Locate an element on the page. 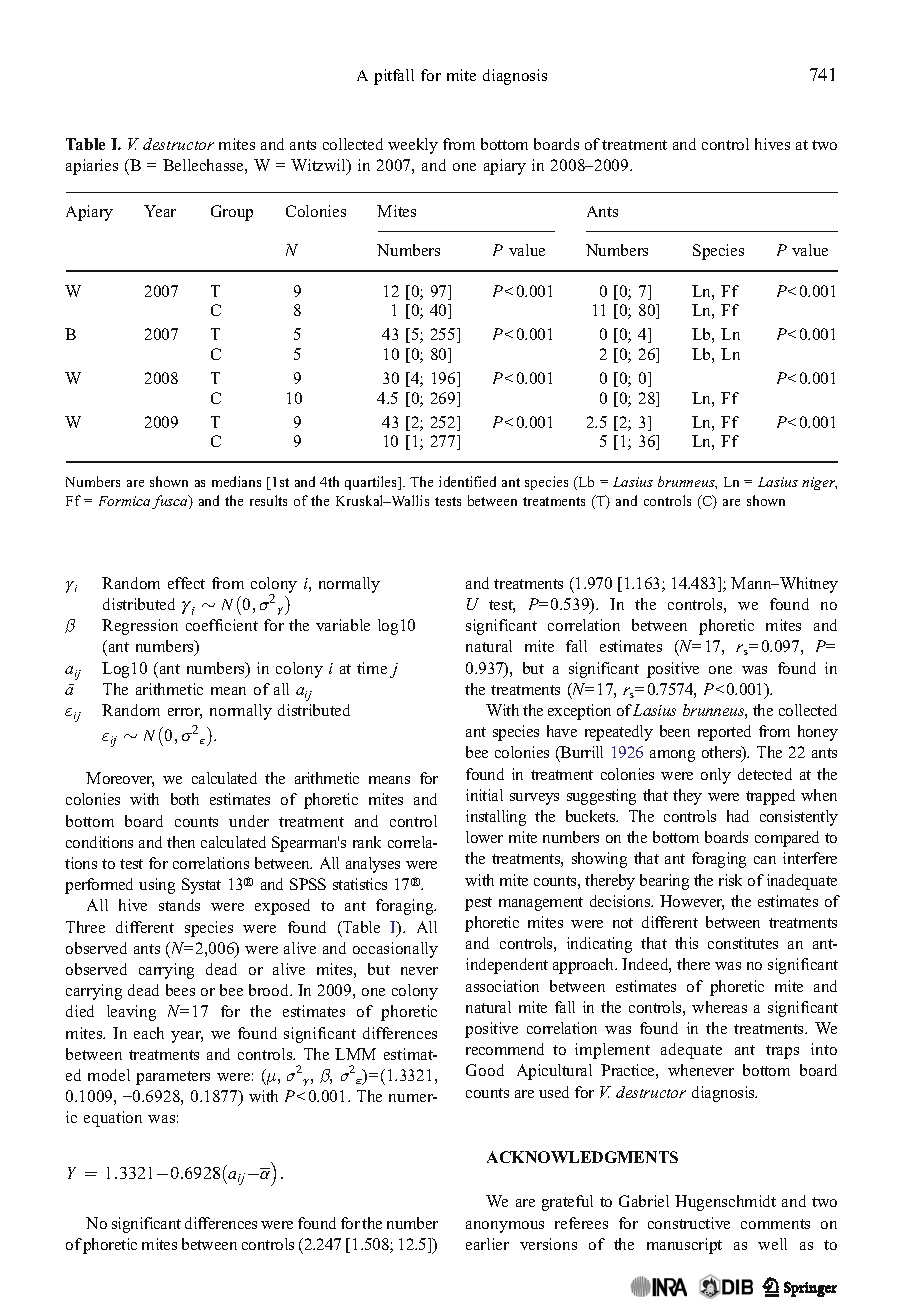  initial is located at coordinates (484, 795).
